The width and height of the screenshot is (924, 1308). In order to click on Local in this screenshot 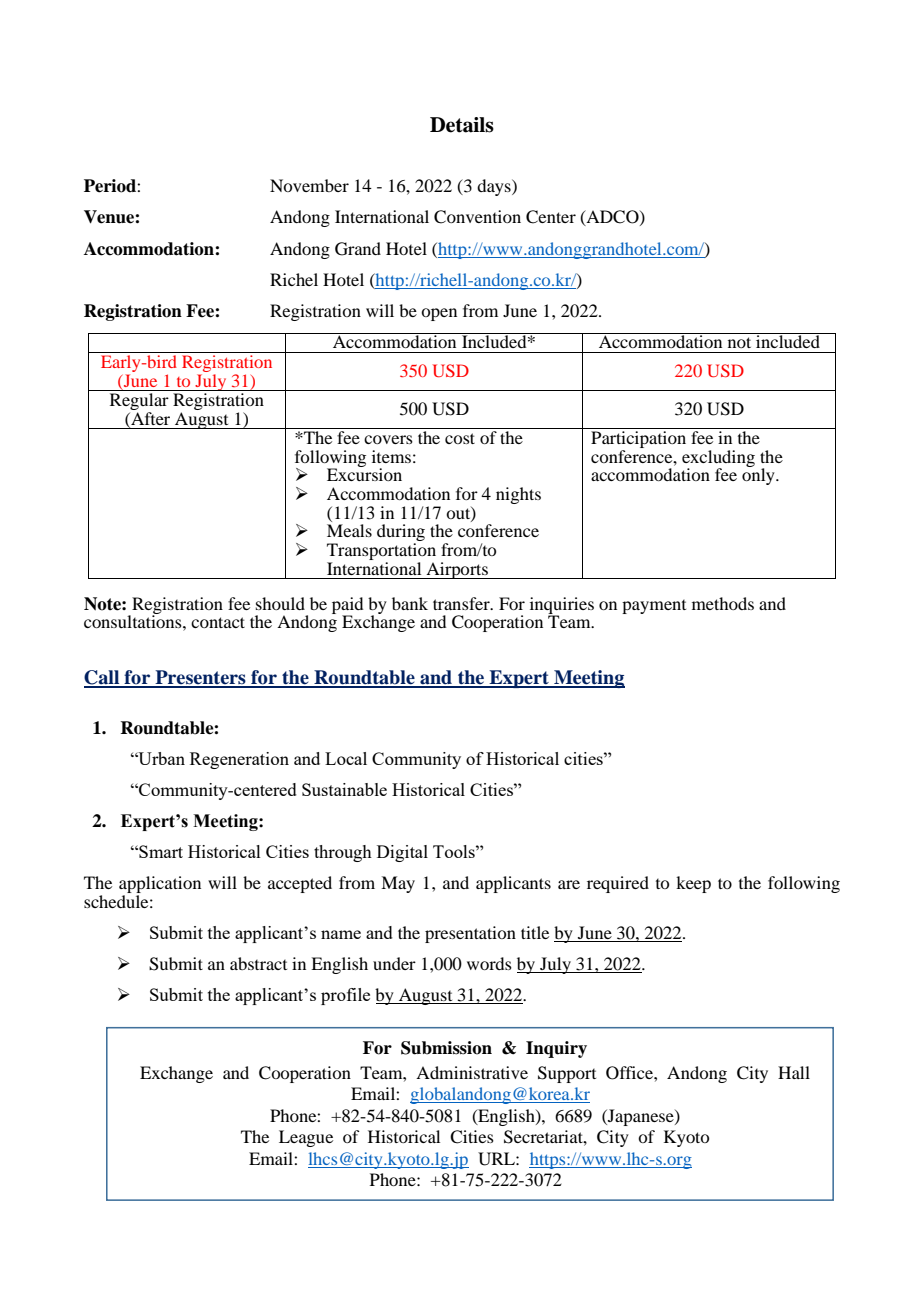, I will do `click(346, 758)`.
